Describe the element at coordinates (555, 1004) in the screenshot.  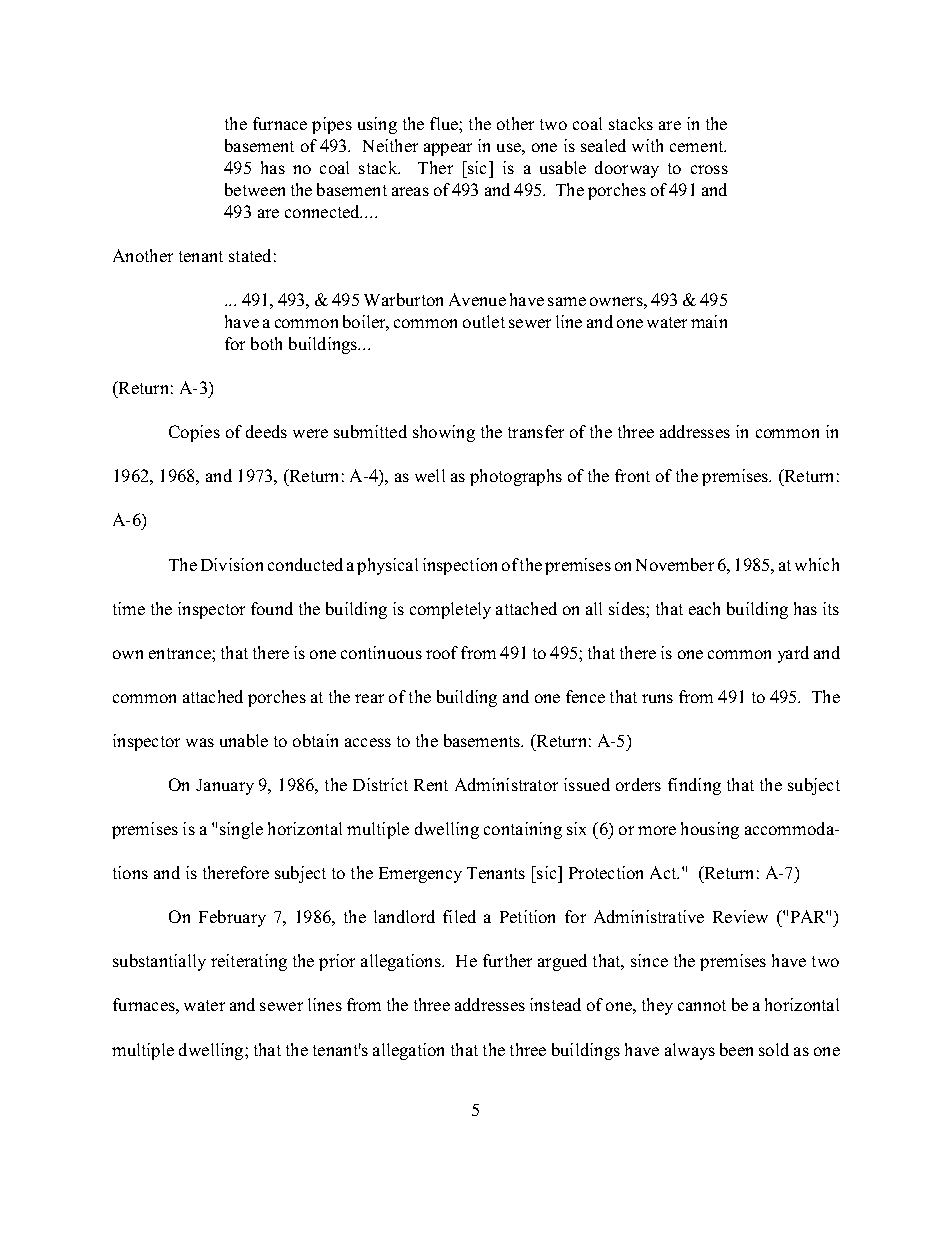
I see `instead` at that location.
